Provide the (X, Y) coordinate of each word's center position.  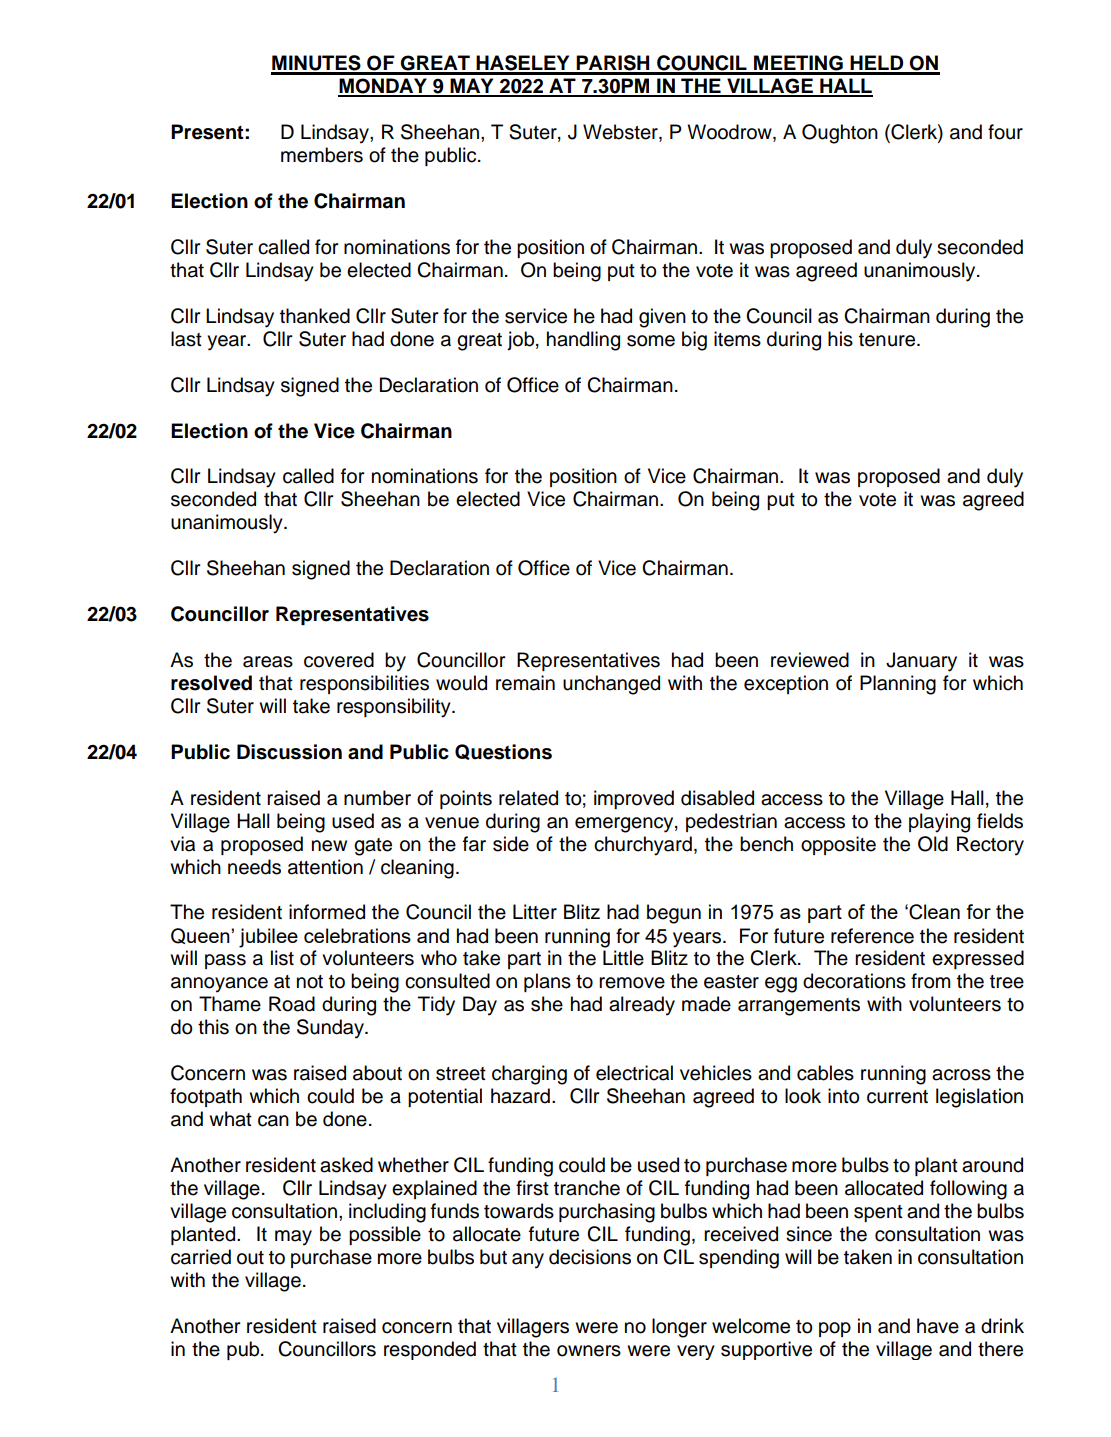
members (322, 155)
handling (583, 341)
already (642, 1006)
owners (589, 1351)
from (930, 981)
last (186, 339)
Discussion (289, 752)
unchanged (611, 685)
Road (292, 1004)
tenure (888, 340)
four (1005, 132)
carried (201, 1257)
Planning (898, 685)
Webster (621, 133)
